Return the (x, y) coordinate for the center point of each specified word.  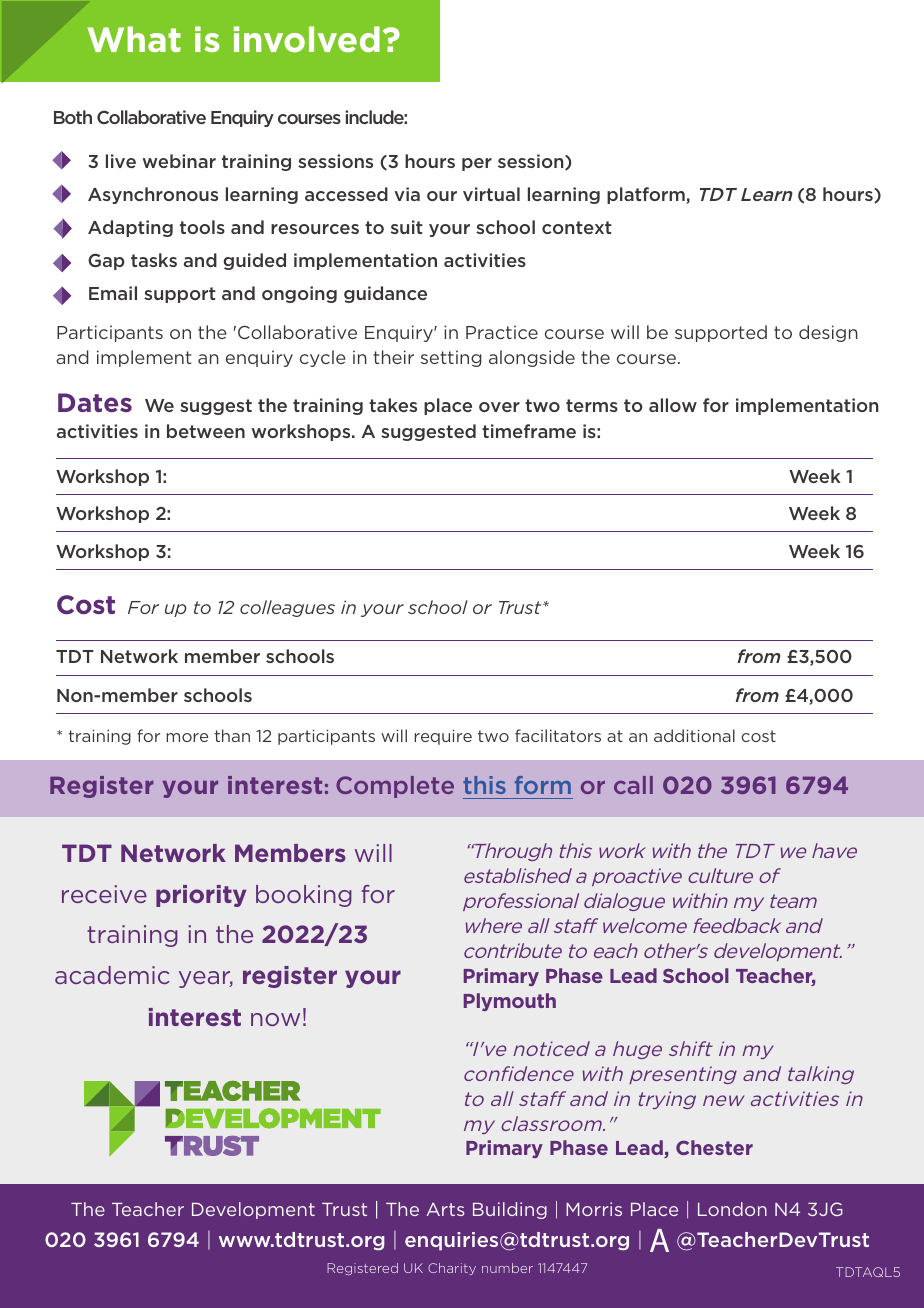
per (477, 164)
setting (451, 358)
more (187, 737)
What (134, 39)
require (443, 737)
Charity (452, 1269)
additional (694, 735)
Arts (445, 1209)
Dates (95, 403)
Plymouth (510, 1002)
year (206, 979)
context (577, 227)
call (633, 785)
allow (673, 405)
